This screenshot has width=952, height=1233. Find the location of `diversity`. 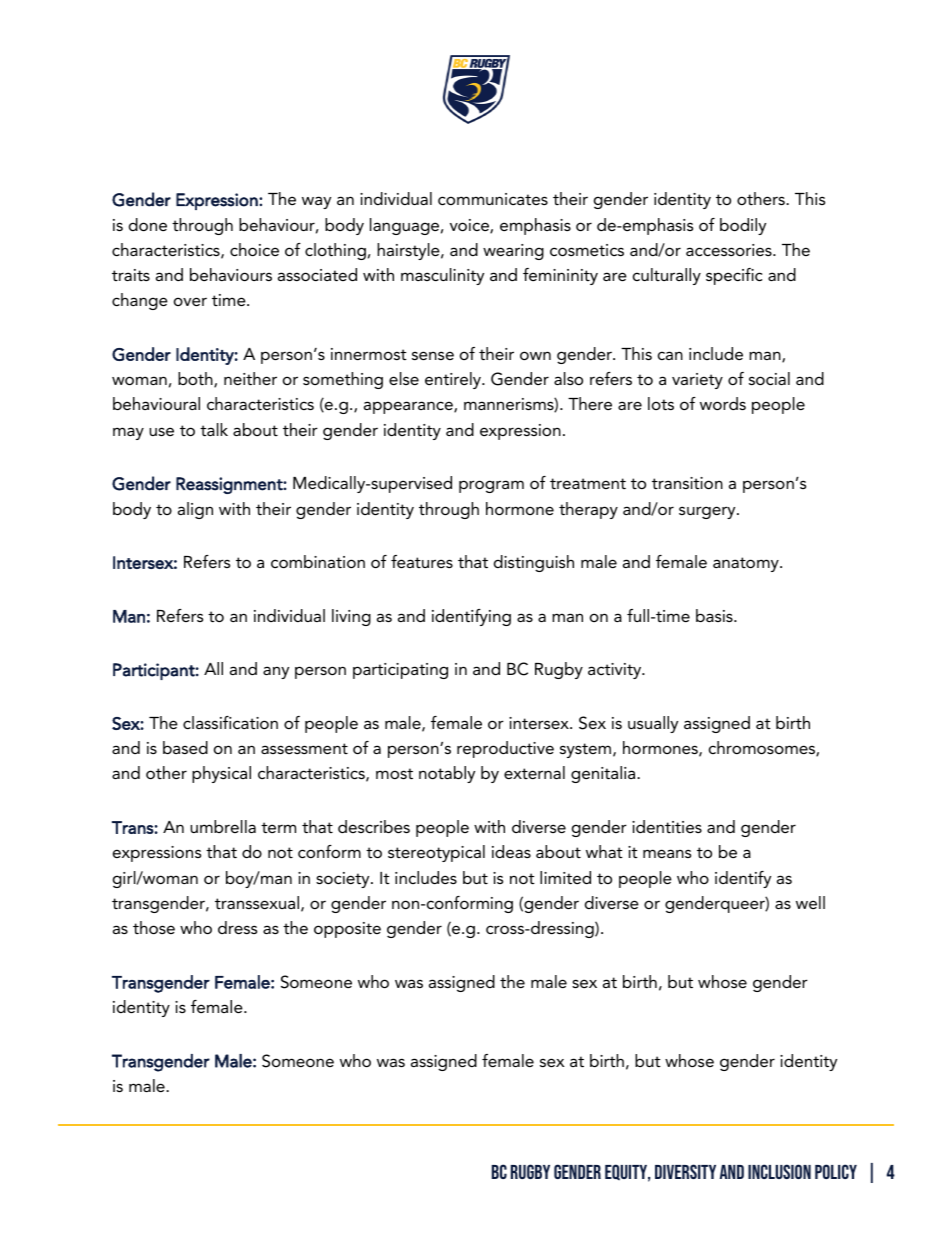

diversity is located at coordinates (685, 1171).
